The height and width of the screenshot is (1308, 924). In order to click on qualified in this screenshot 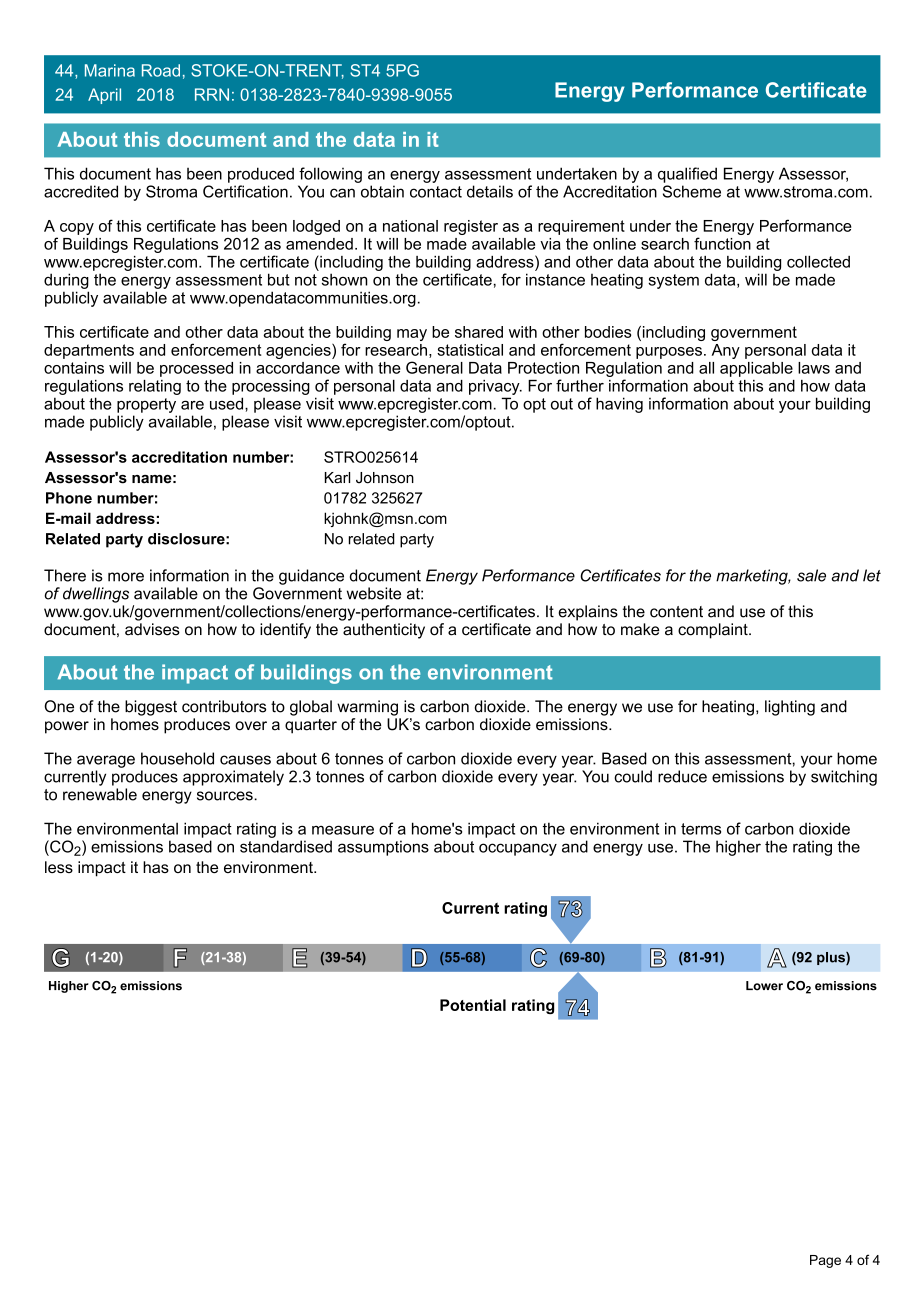, I will do `click(687, 175)`.
